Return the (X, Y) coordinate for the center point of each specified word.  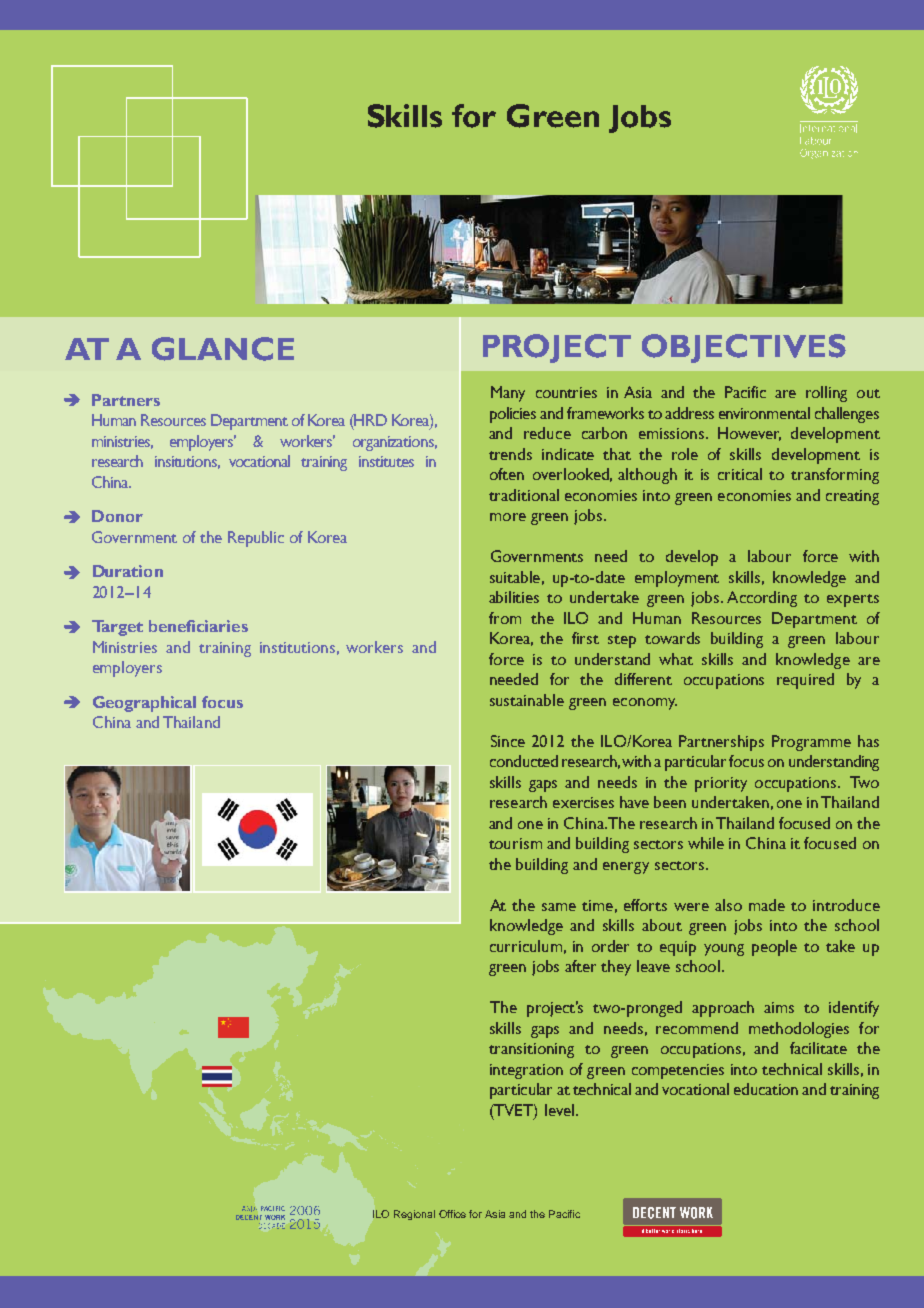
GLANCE (223, 349)
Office (452, 1214)
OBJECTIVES (744, 348)
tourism (515, 843)
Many (508, 394)
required (805, 681)
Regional (414, 1215)
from (505, 618)
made (767, 905)
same (559, 907)
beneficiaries (198, 626)
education (766, 1089)
